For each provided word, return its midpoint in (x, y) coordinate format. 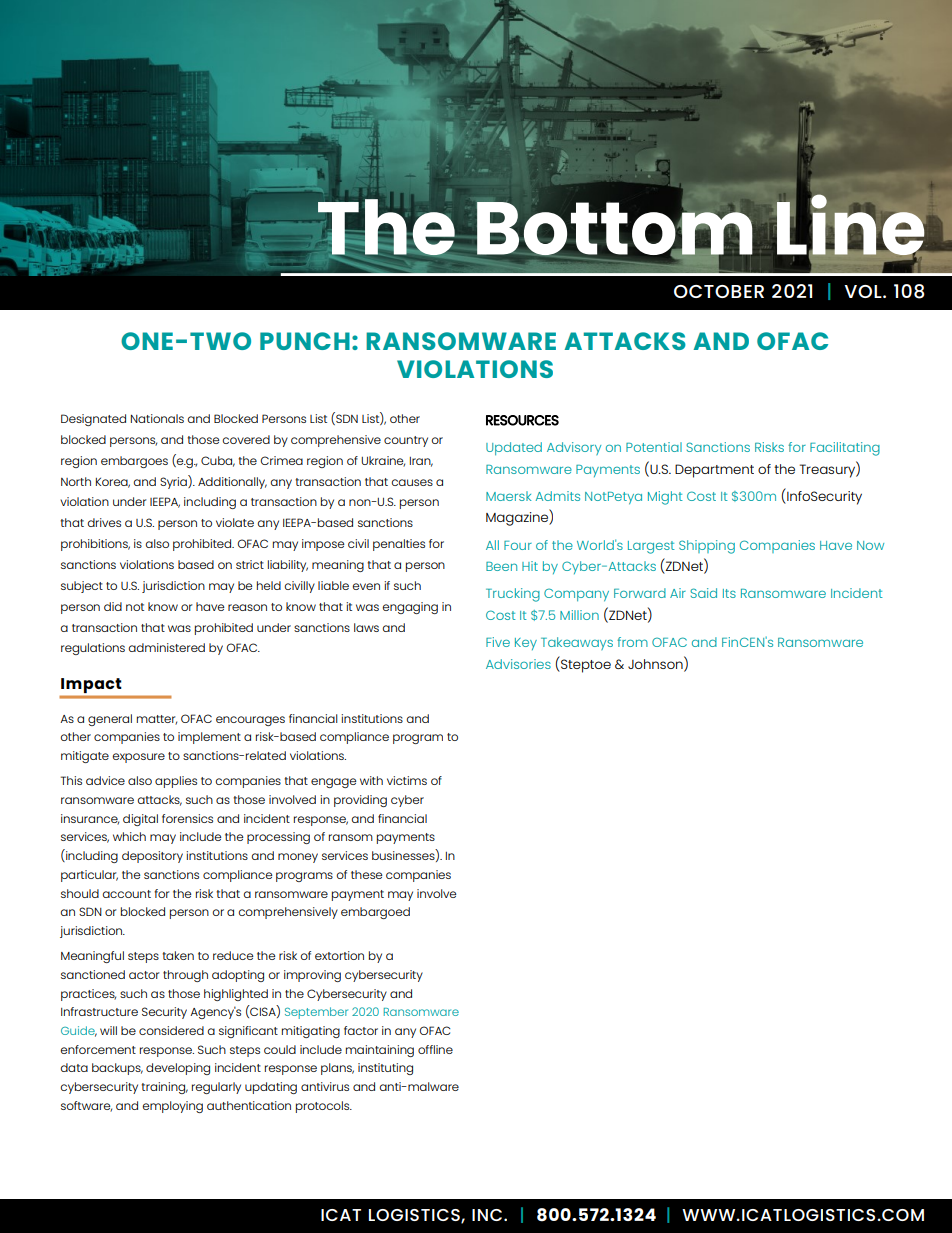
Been (501, 566)
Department (714, 471)
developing (178, 1069)
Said (703, 593)
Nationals (157, 418)
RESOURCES (522, 420)
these (366, 874)
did (113, 606)
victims (407, 780)
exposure (138, 758)
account (126, 894)
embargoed (375, 913)
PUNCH (305, 341)
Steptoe (585, 666)
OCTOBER (719, 291)
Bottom (615, 228)
